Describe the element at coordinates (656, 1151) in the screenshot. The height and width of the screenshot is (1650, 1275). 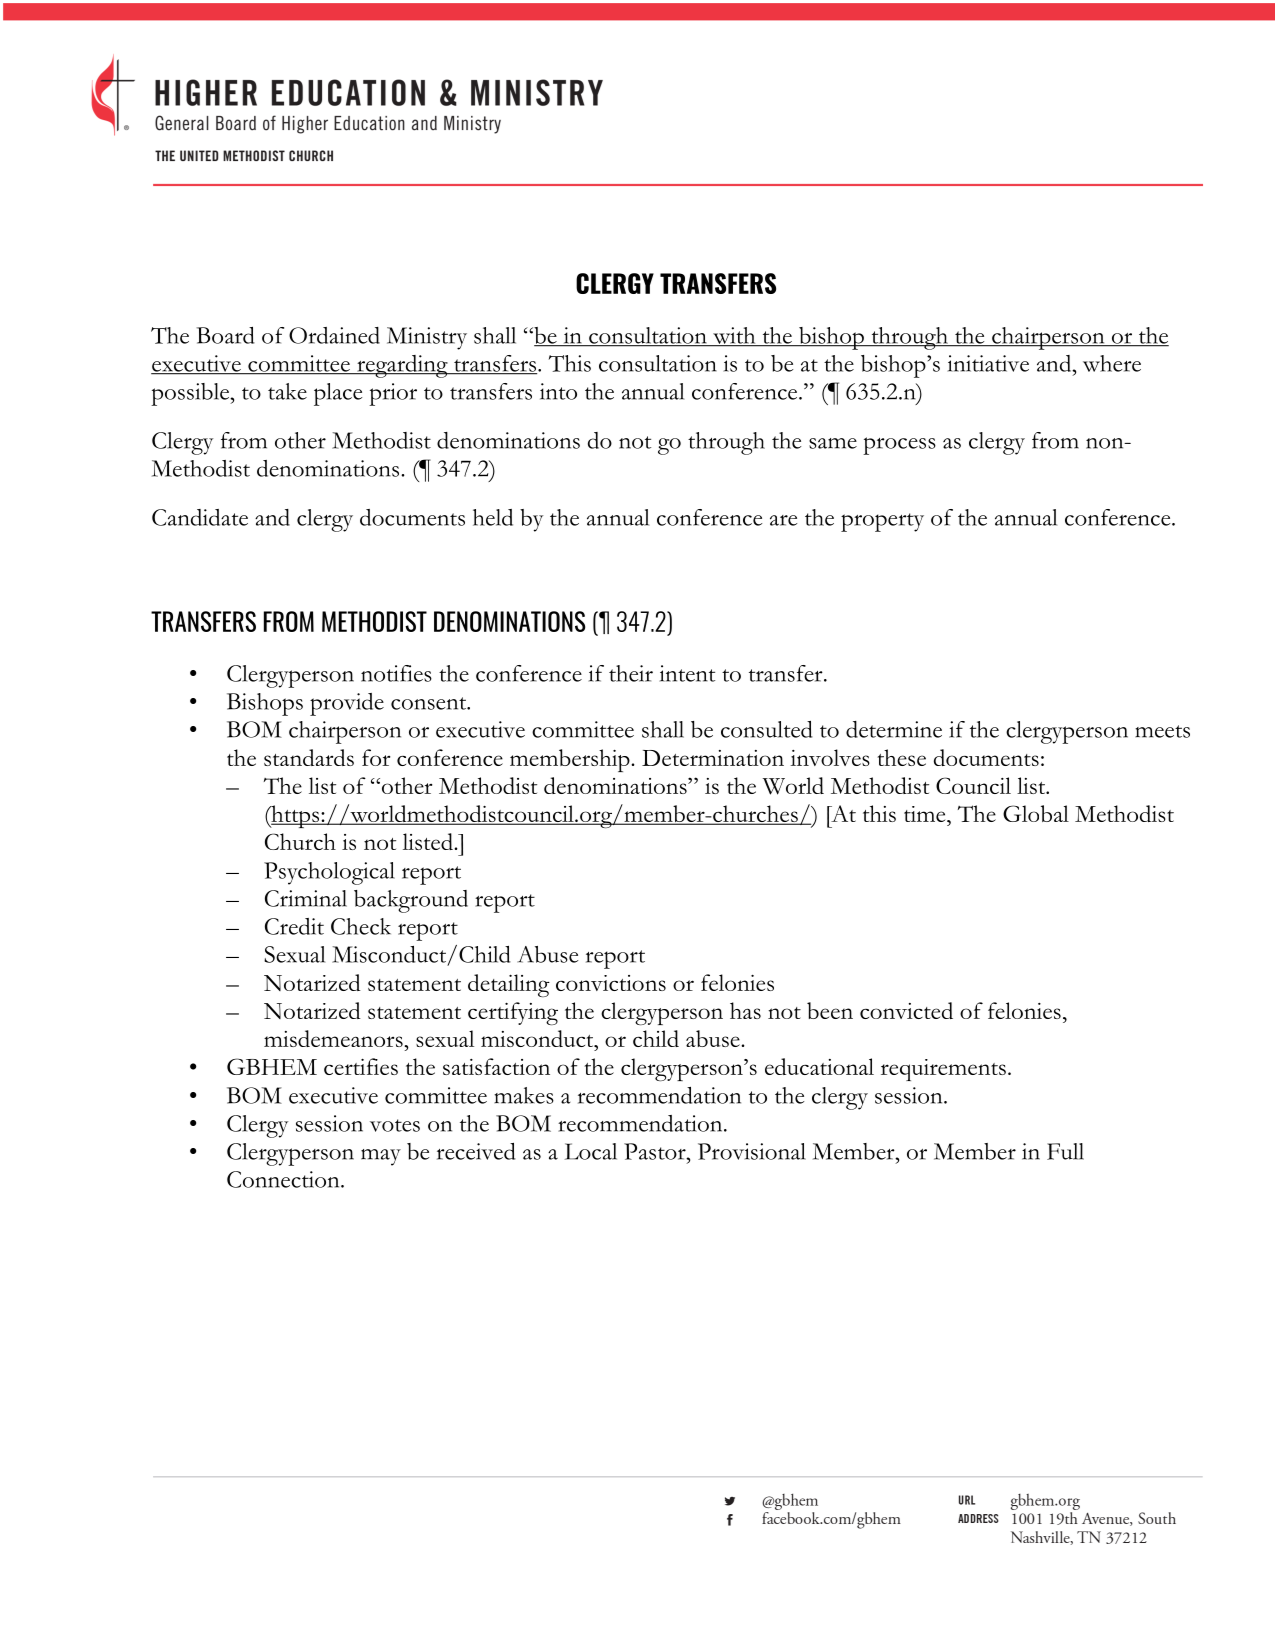
I see `Pastor` at that location.
